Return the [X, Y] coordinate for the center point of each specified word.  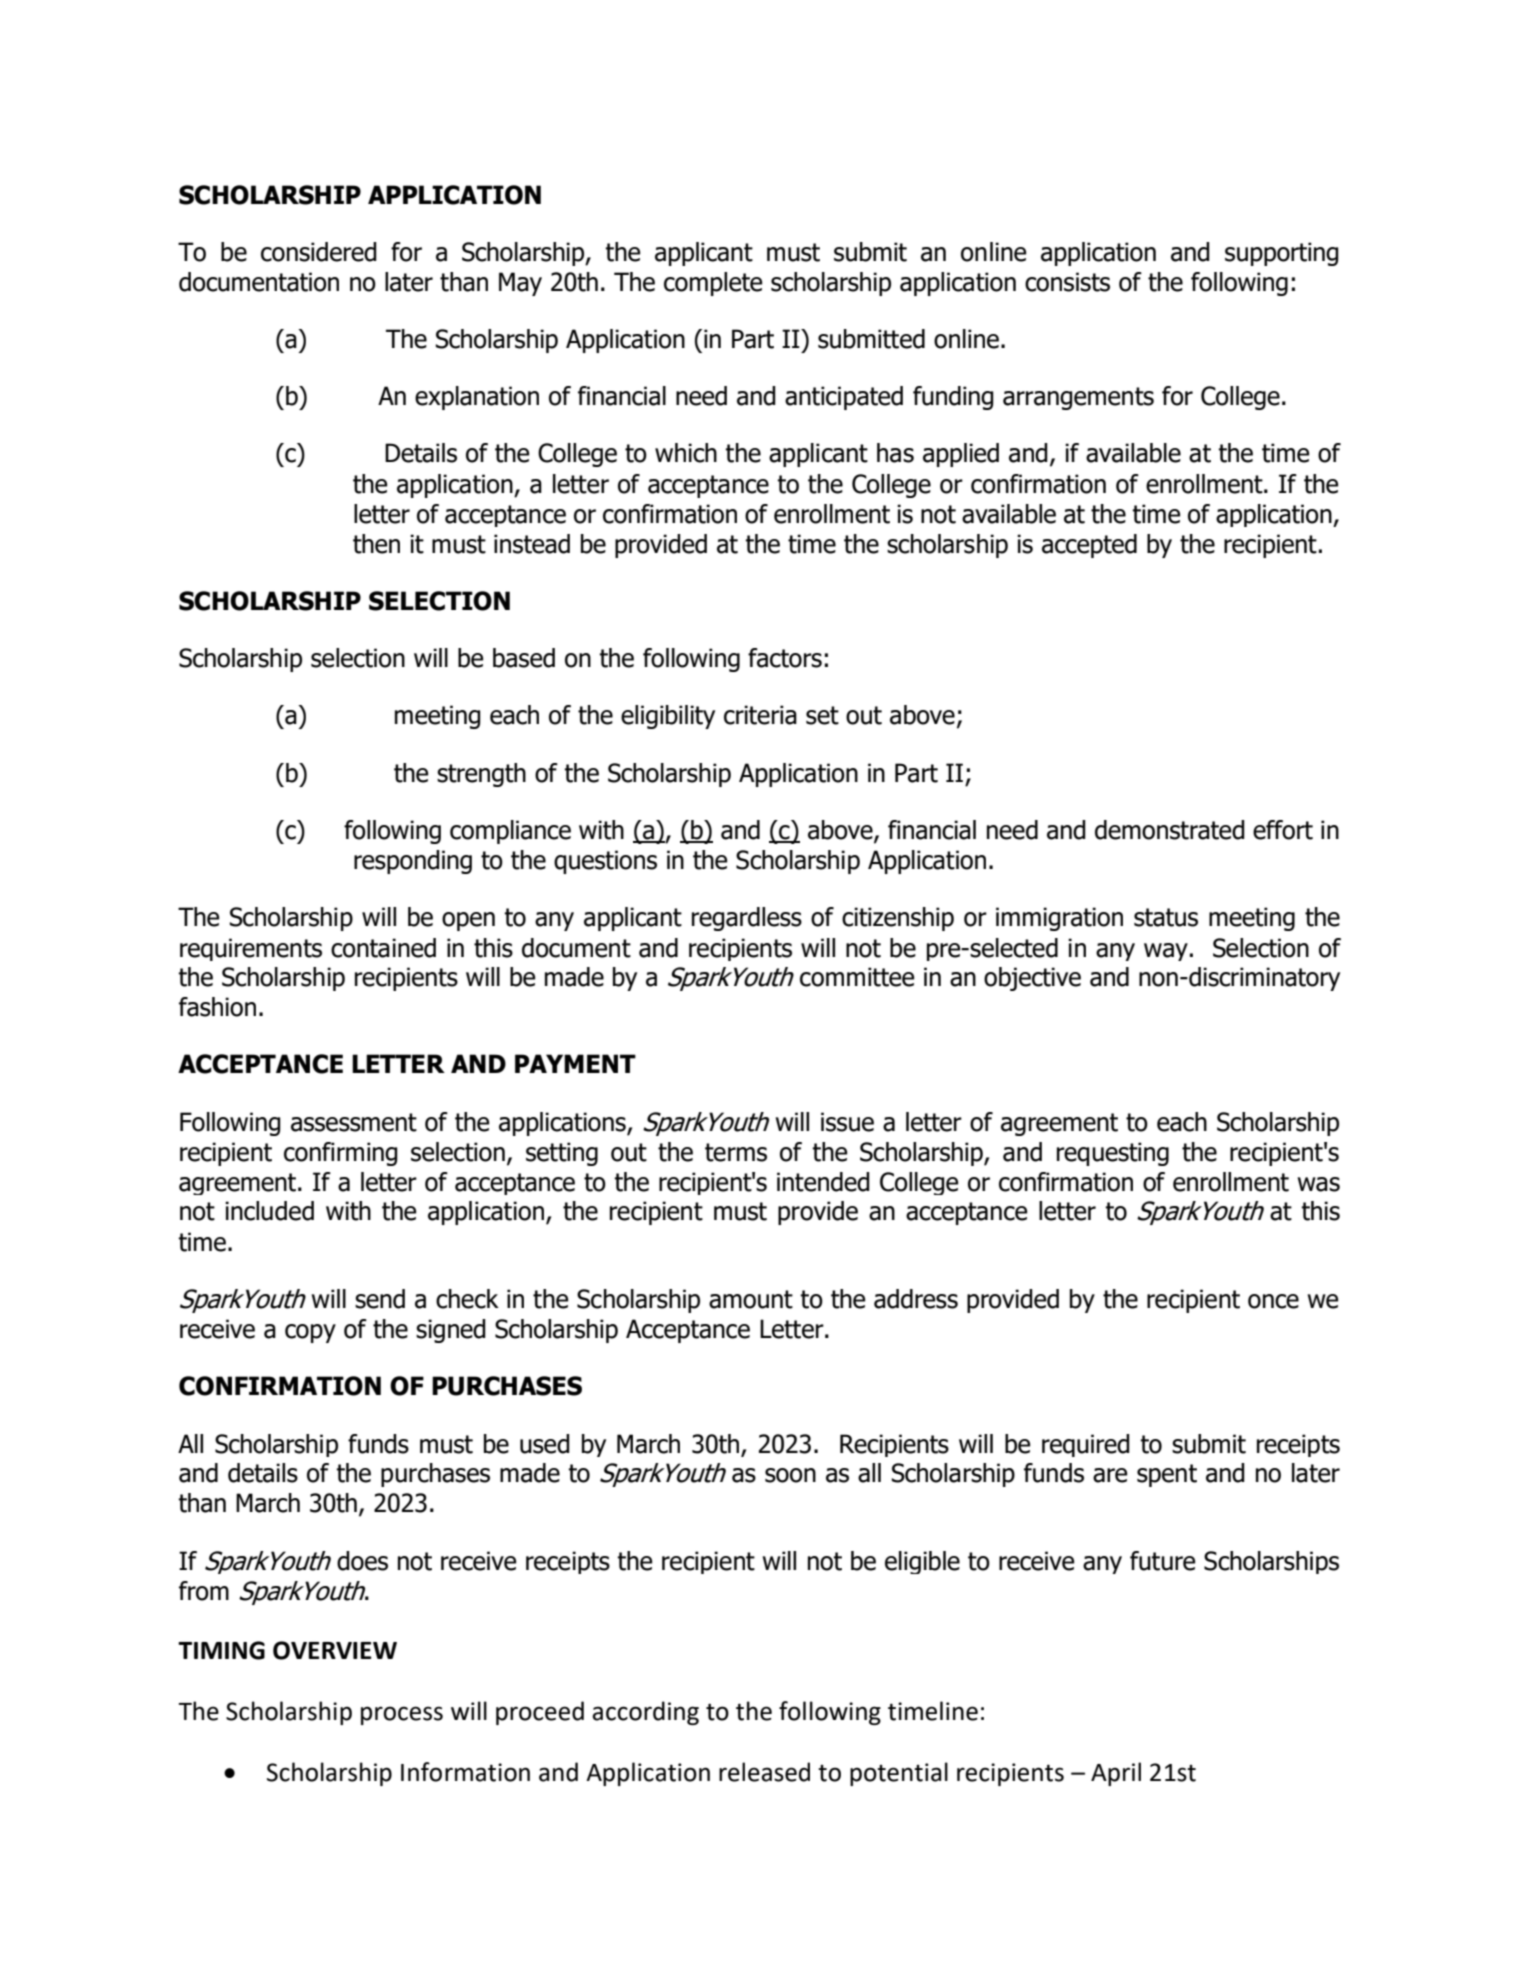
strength [481, 775]
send [380, 1299]
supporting [1282, 254]
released [764, 1772]
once [1273, 1301]
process [402, 1715]
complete [713, 284]
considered [319, 252]
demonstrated [1170, 830]
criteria [760, 715]
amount [751, 1299]
